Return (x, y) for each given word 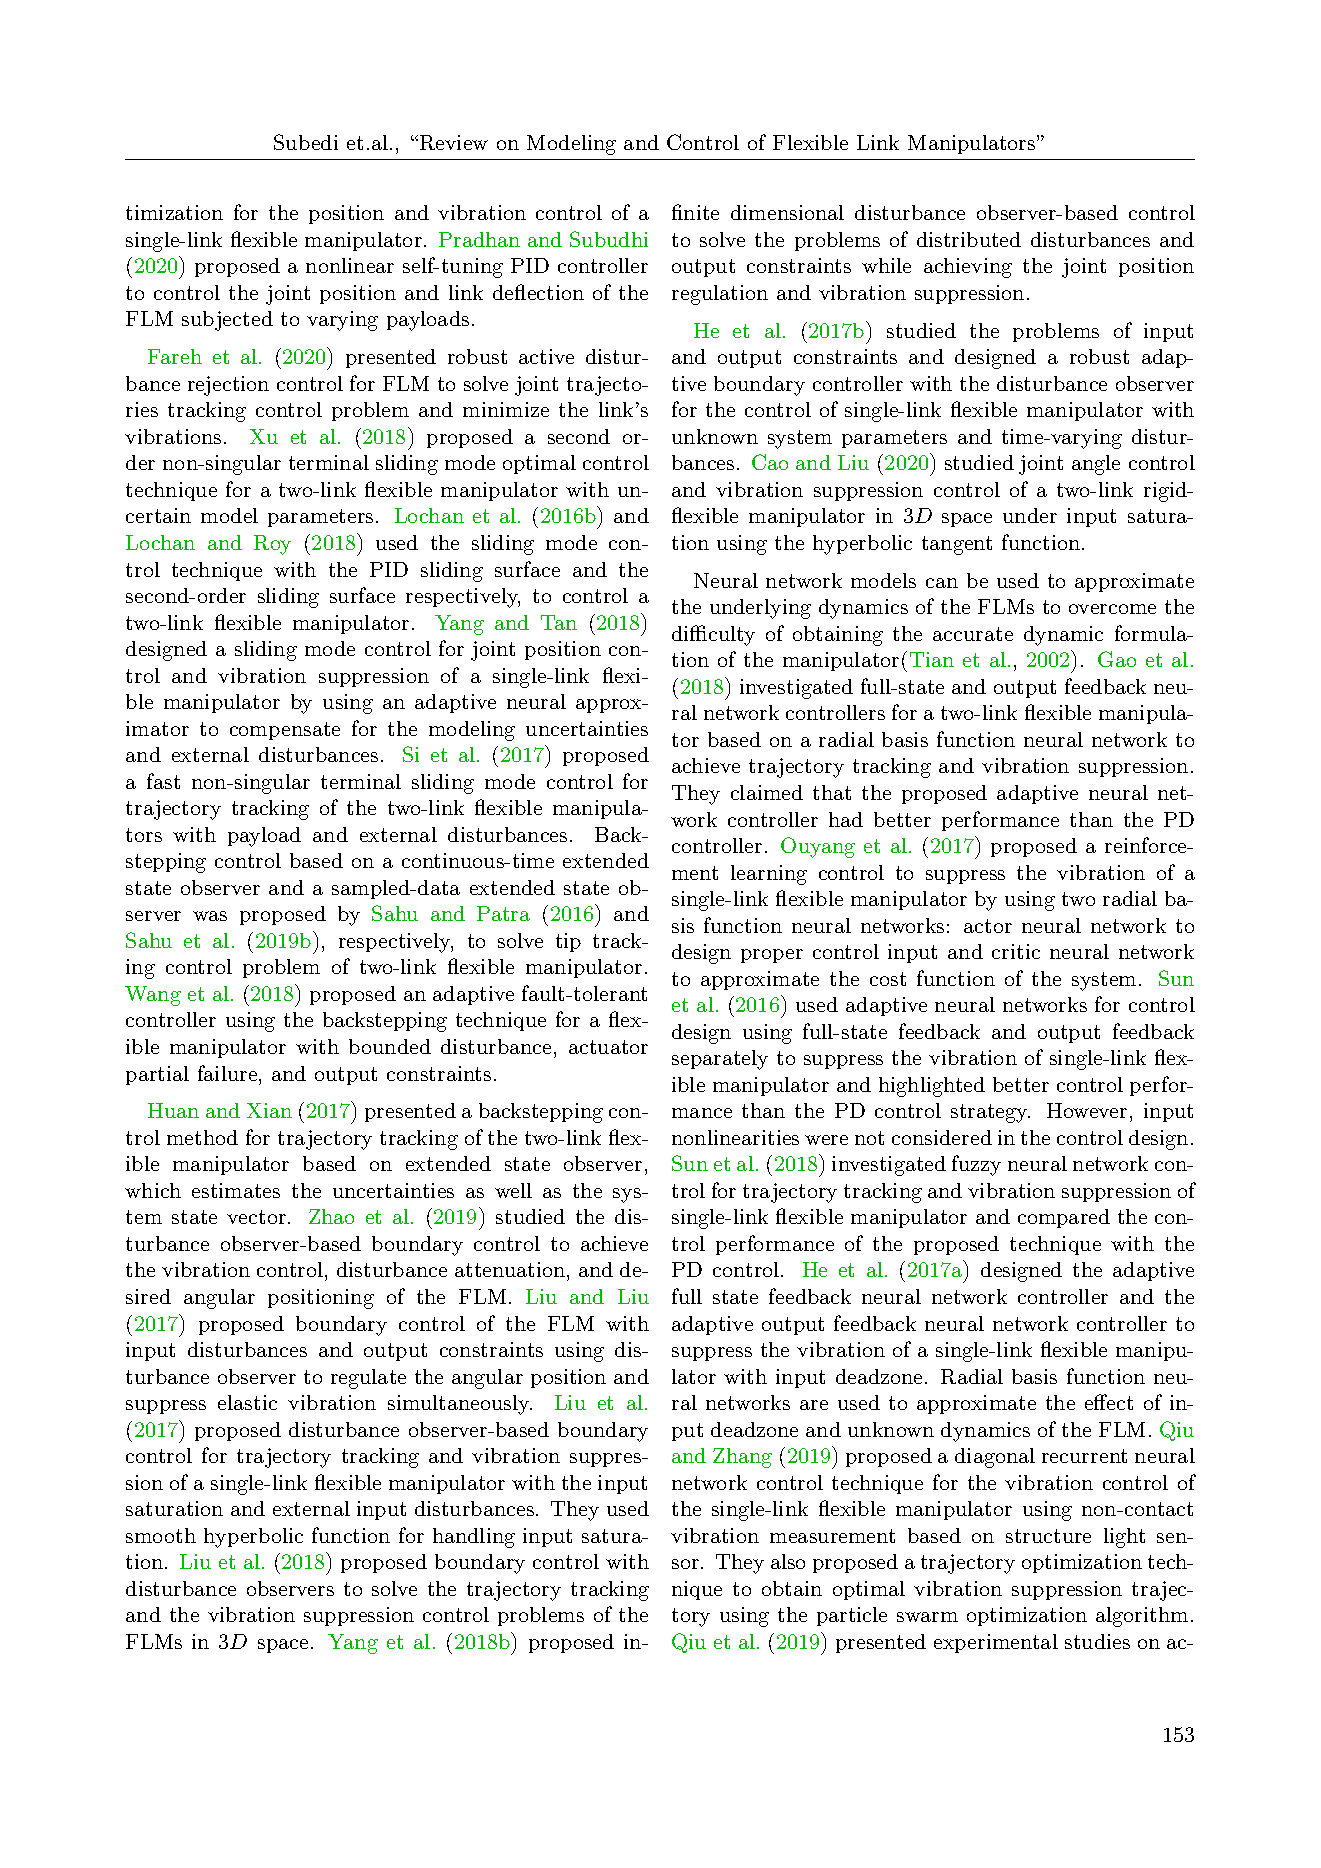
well (513, 1190)
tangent (957, 545)
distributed (969, 239)
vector (256, 1217)
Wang (153, 996)
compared (1064, 1218)
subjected (227, 321)
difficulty (713, 635)
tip (568, 942)
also (788, 1561)
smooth (161, 1535)
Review (452, 142)
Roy (272, 545)
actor (988, 926)
